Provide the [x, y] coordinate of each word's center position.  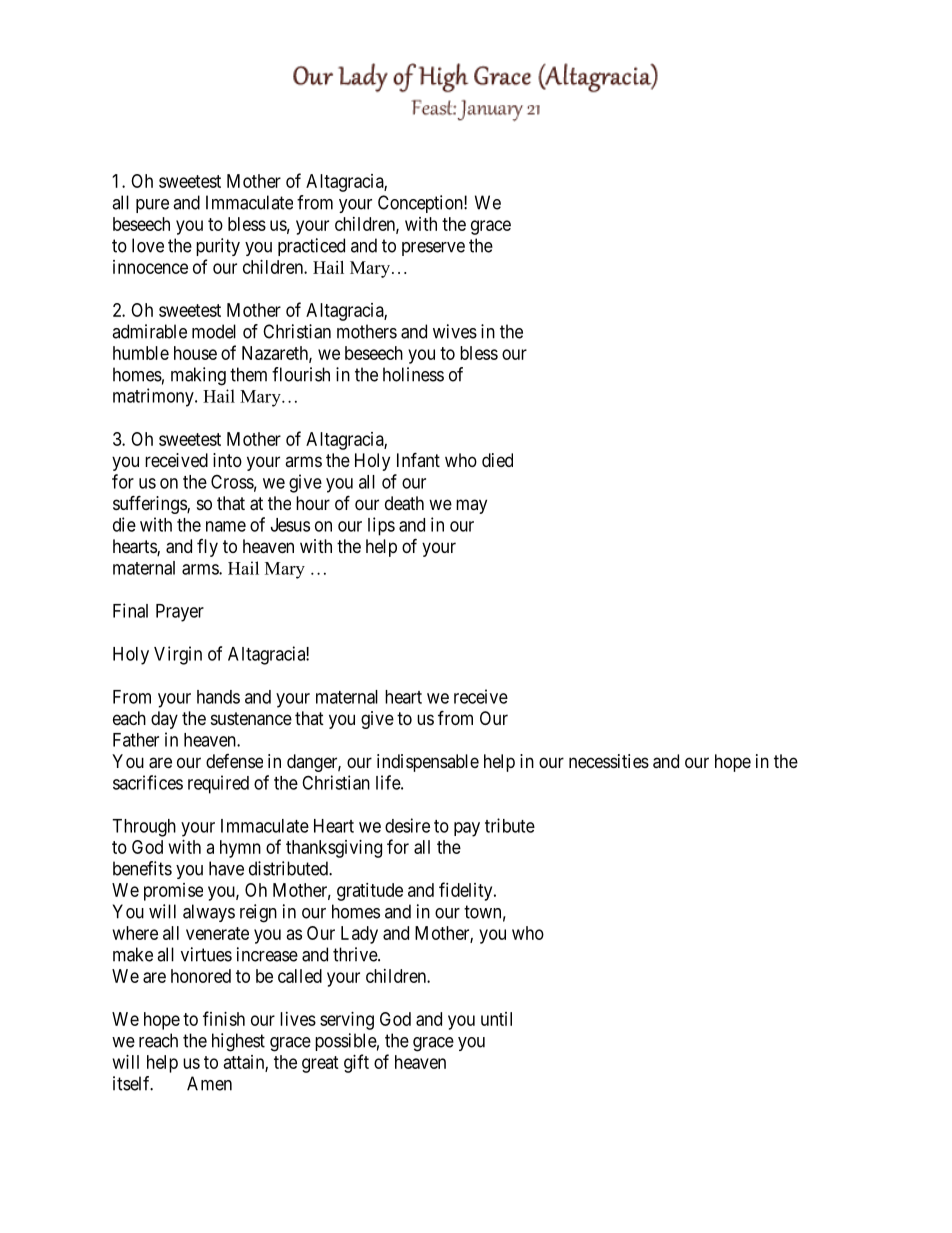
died [497, 460]
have [226, 868]
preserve [433, 249]
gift [356, 1063]
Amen [209, 1083]
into [227, 460]
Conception [421, 204]
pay [467, 829]
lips [381, 526]
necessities [609, 761]
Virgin [178, 655]
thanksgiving [334, 849]
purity [218, 247]
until [496, 1019]
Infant [418, 459]
